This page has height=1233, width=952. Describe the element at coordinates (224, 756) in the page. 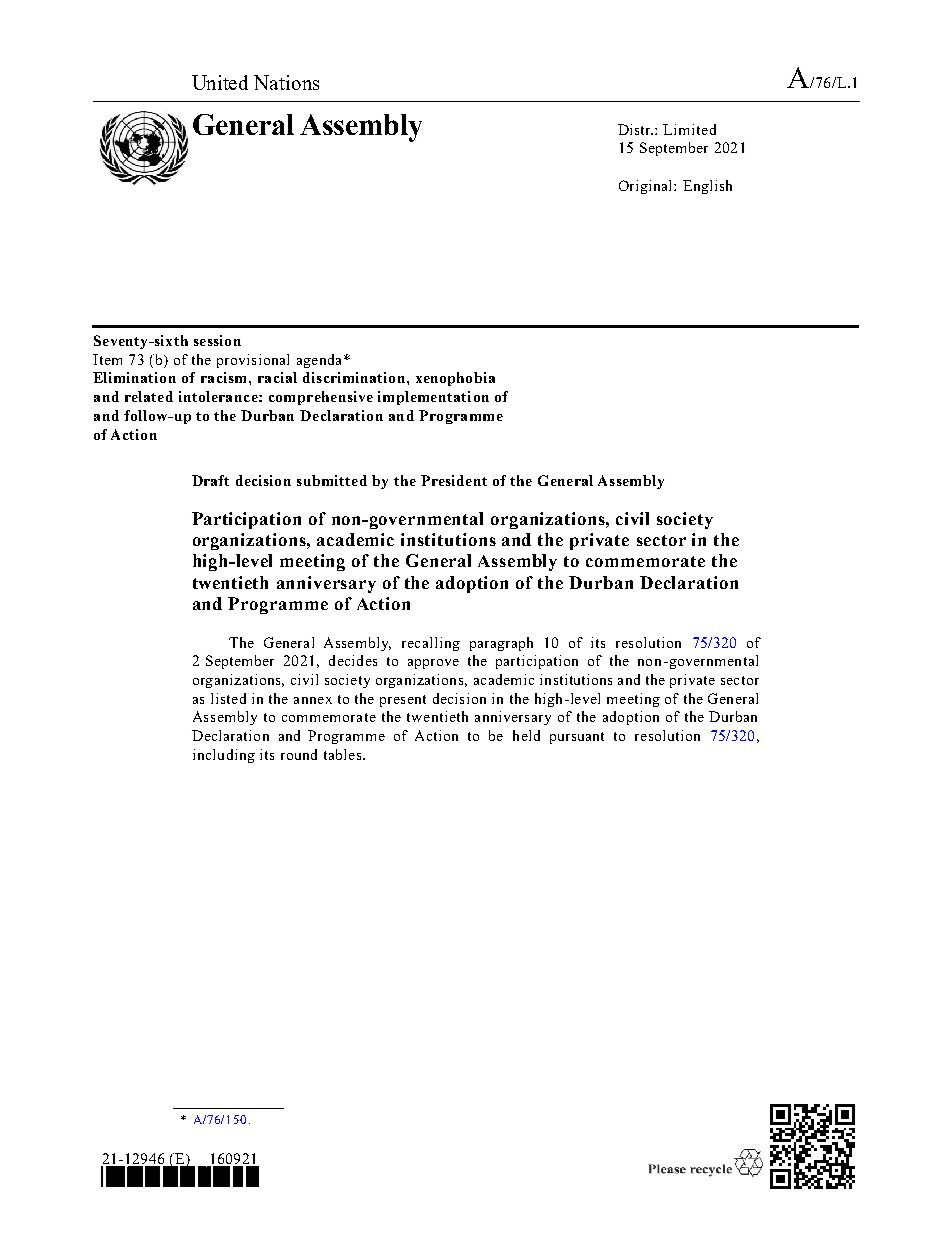

I see `including` at that location.
